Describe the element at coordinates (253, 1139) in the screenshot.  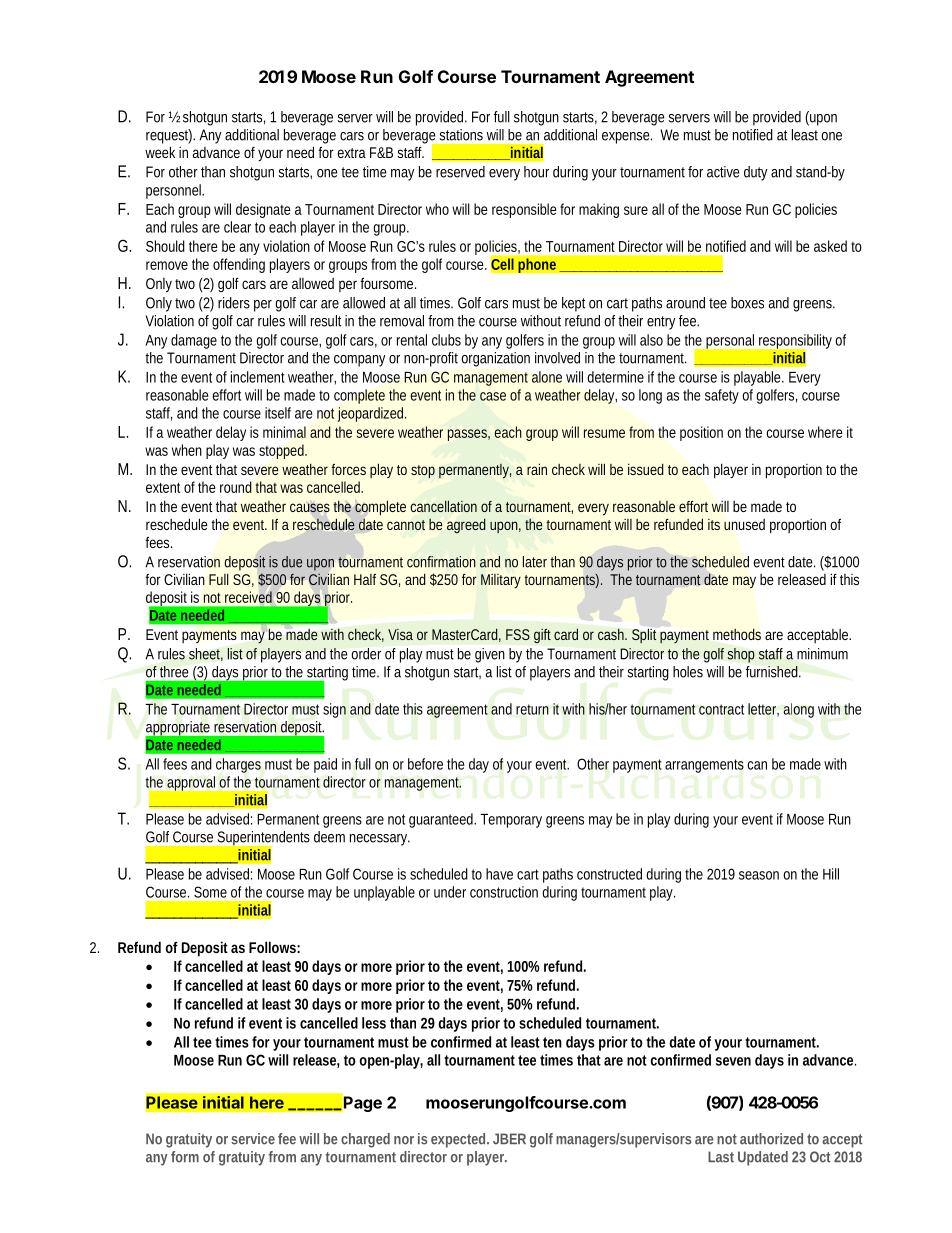
I see `service` at that location.
